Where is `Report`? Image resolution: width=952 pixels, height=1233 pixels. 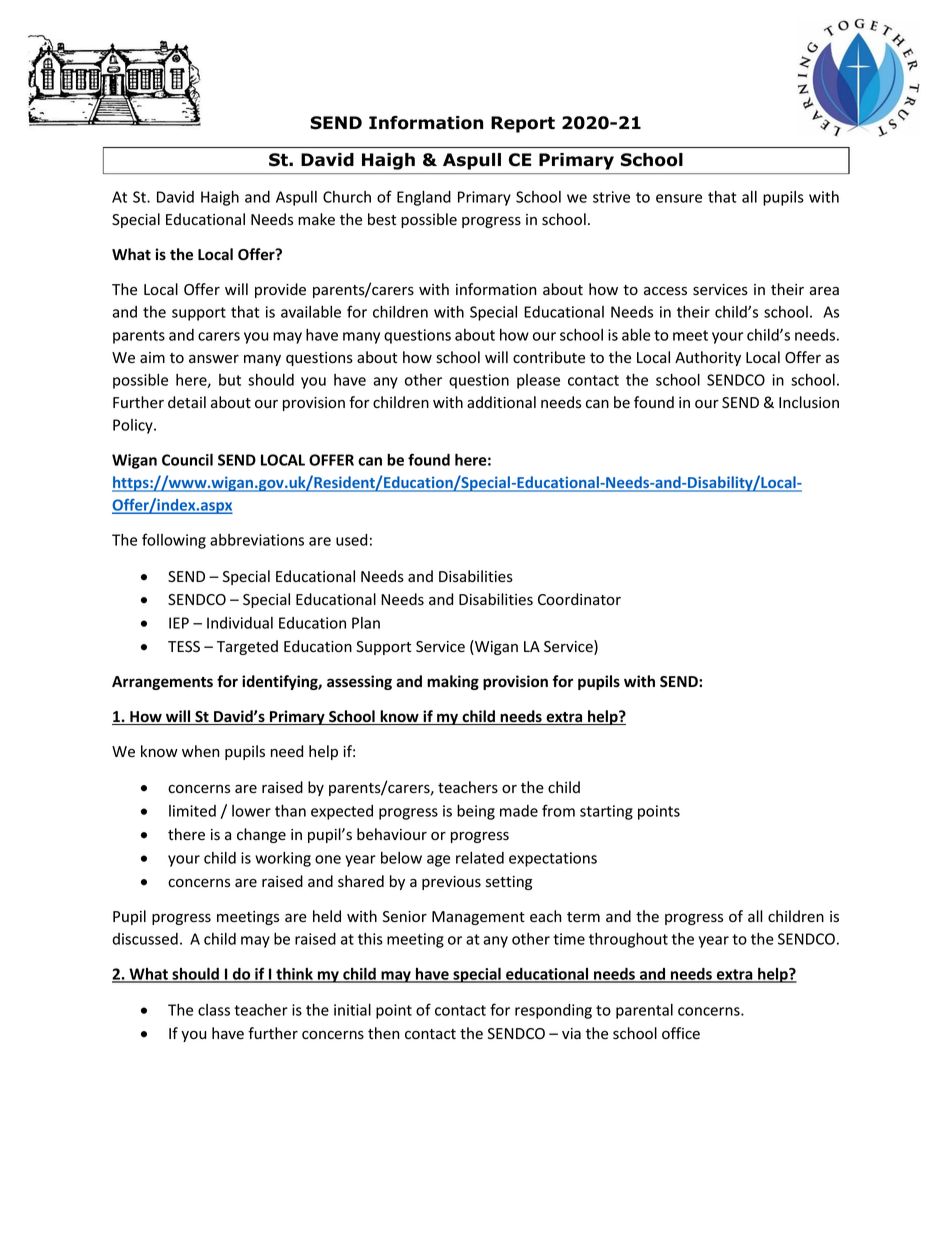 Report is located at coordinates (523, 124).
